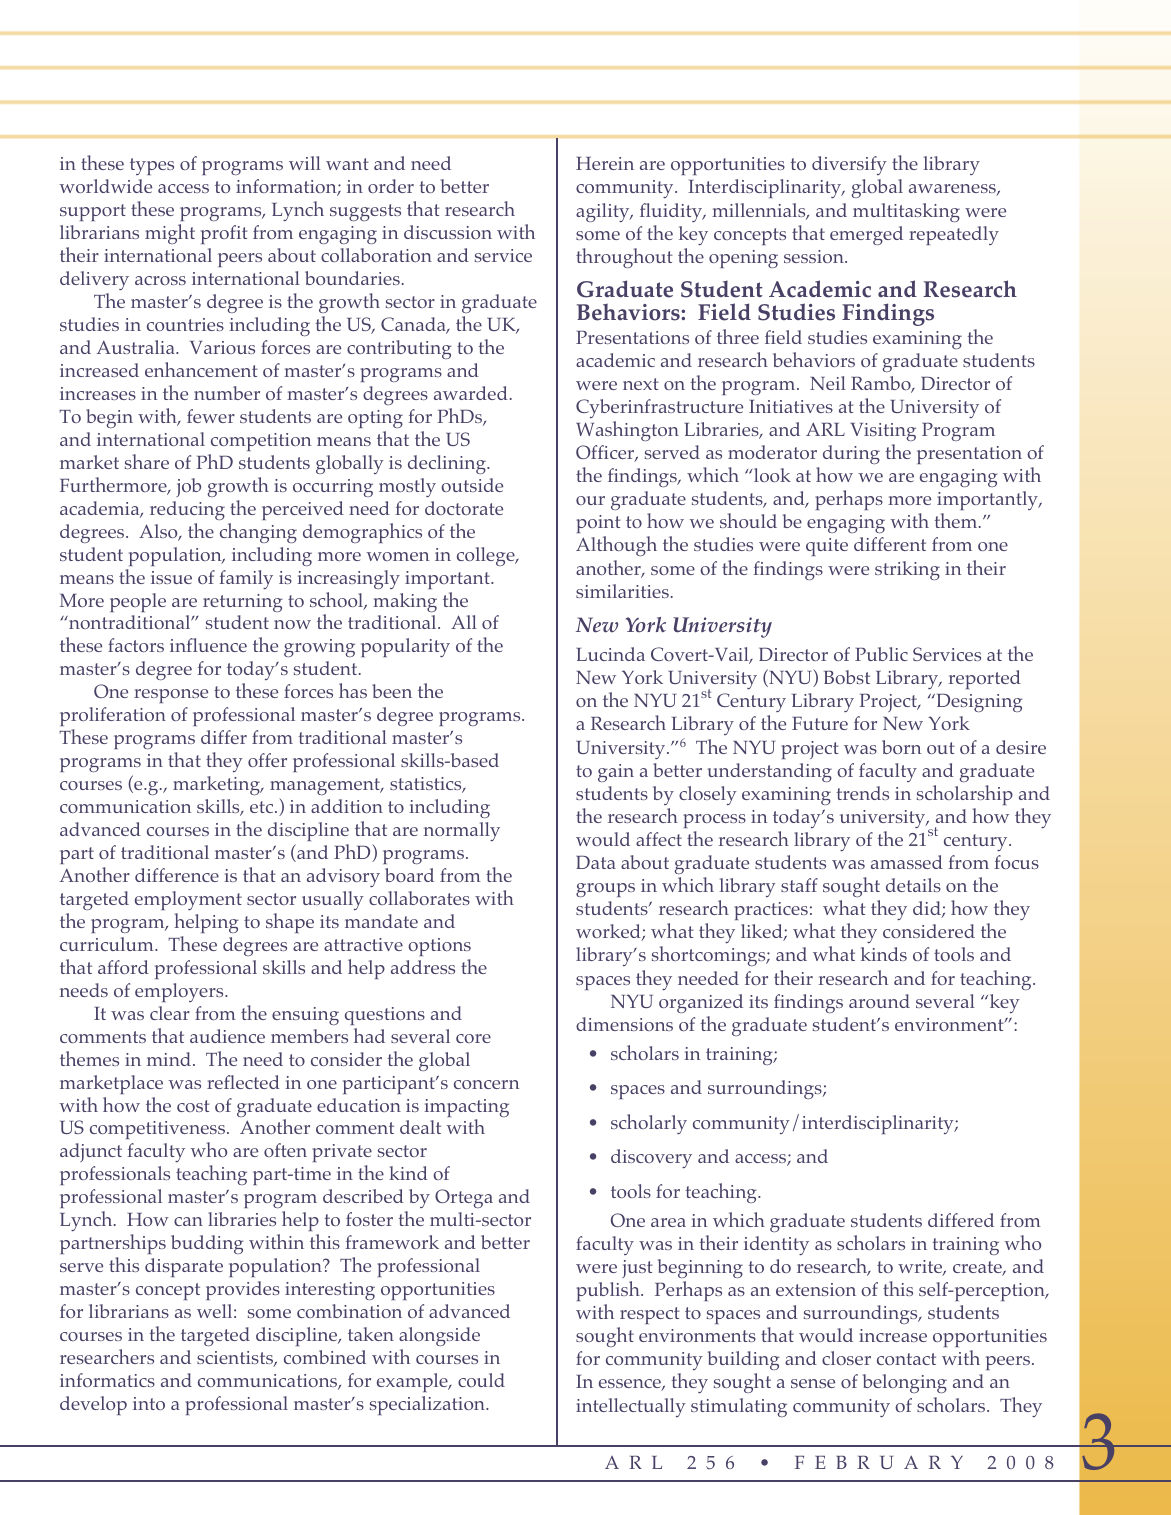  I want to click on profit, so click(224, 234).
